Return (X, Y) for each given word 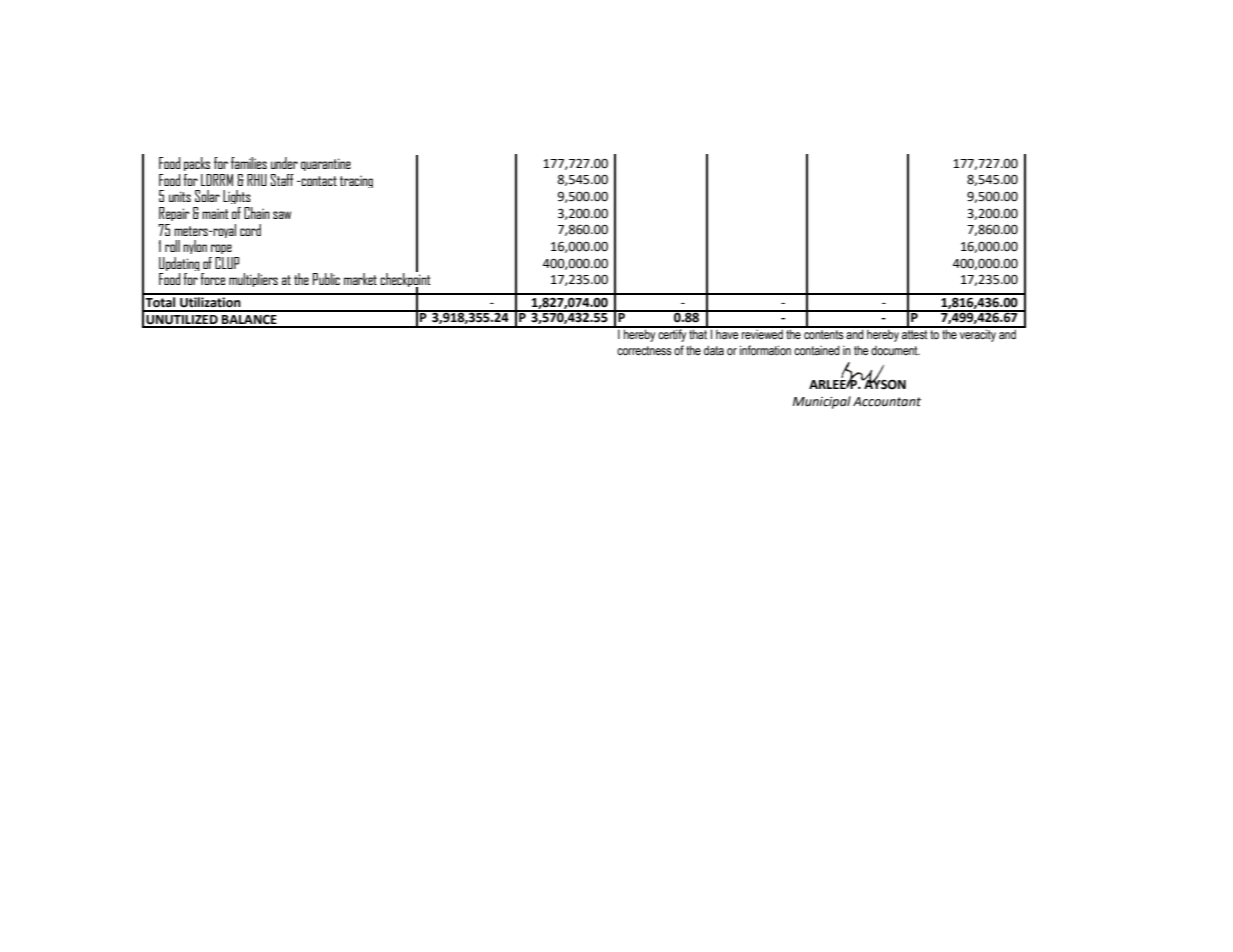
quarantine (326, 164)
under (284, 163)
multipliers (253, 280)
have (727, 333)
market (360, 279)
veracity (978, 334)
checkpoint (405, 281)
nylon (195, 247)
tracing (356, 181)
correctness (644, 351)
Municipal (822, 402)
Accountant (887, 402)
